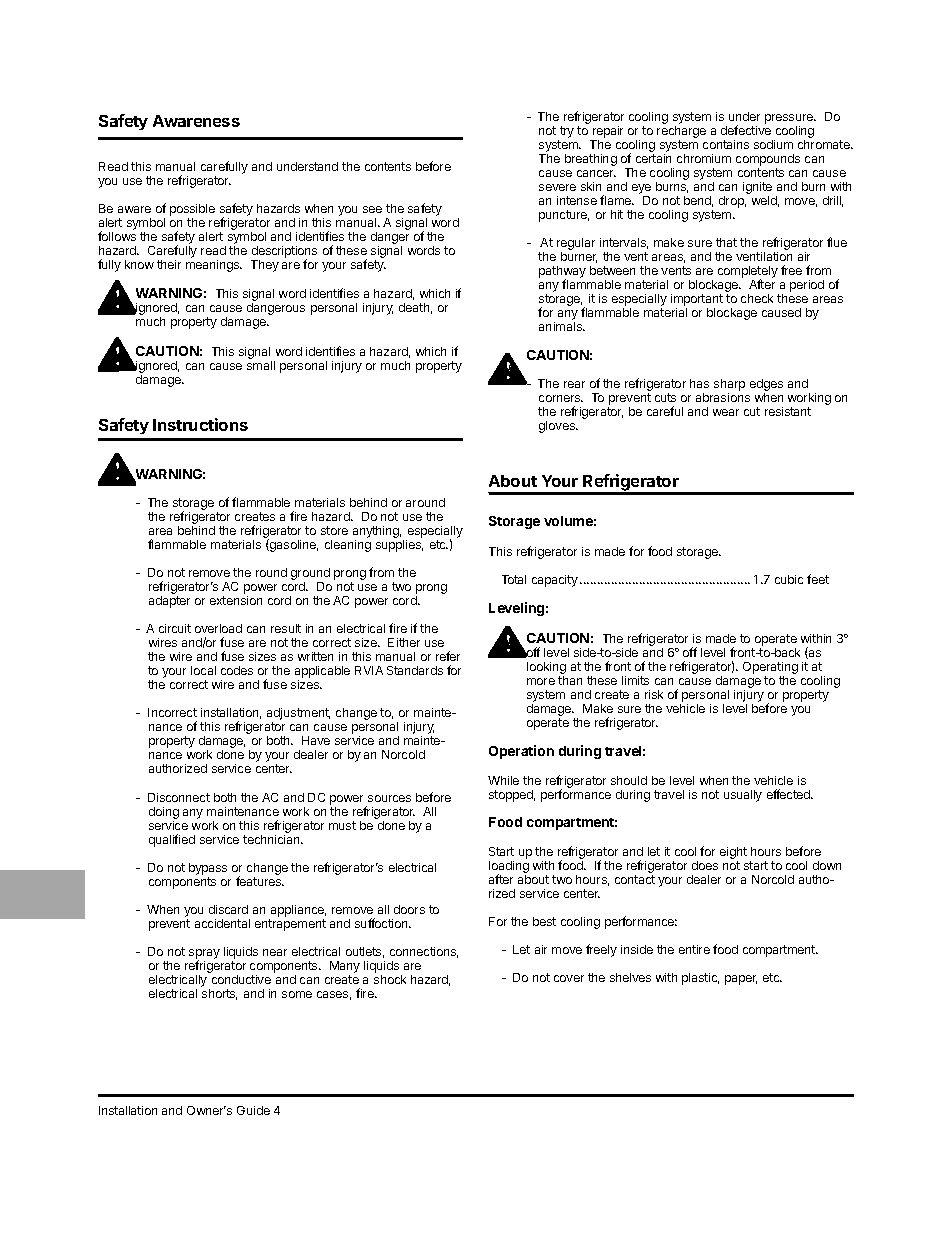 Image resolution: width=952 pixels, height=1233 pixels. I want to click on Guide, so click(253, 1110).
